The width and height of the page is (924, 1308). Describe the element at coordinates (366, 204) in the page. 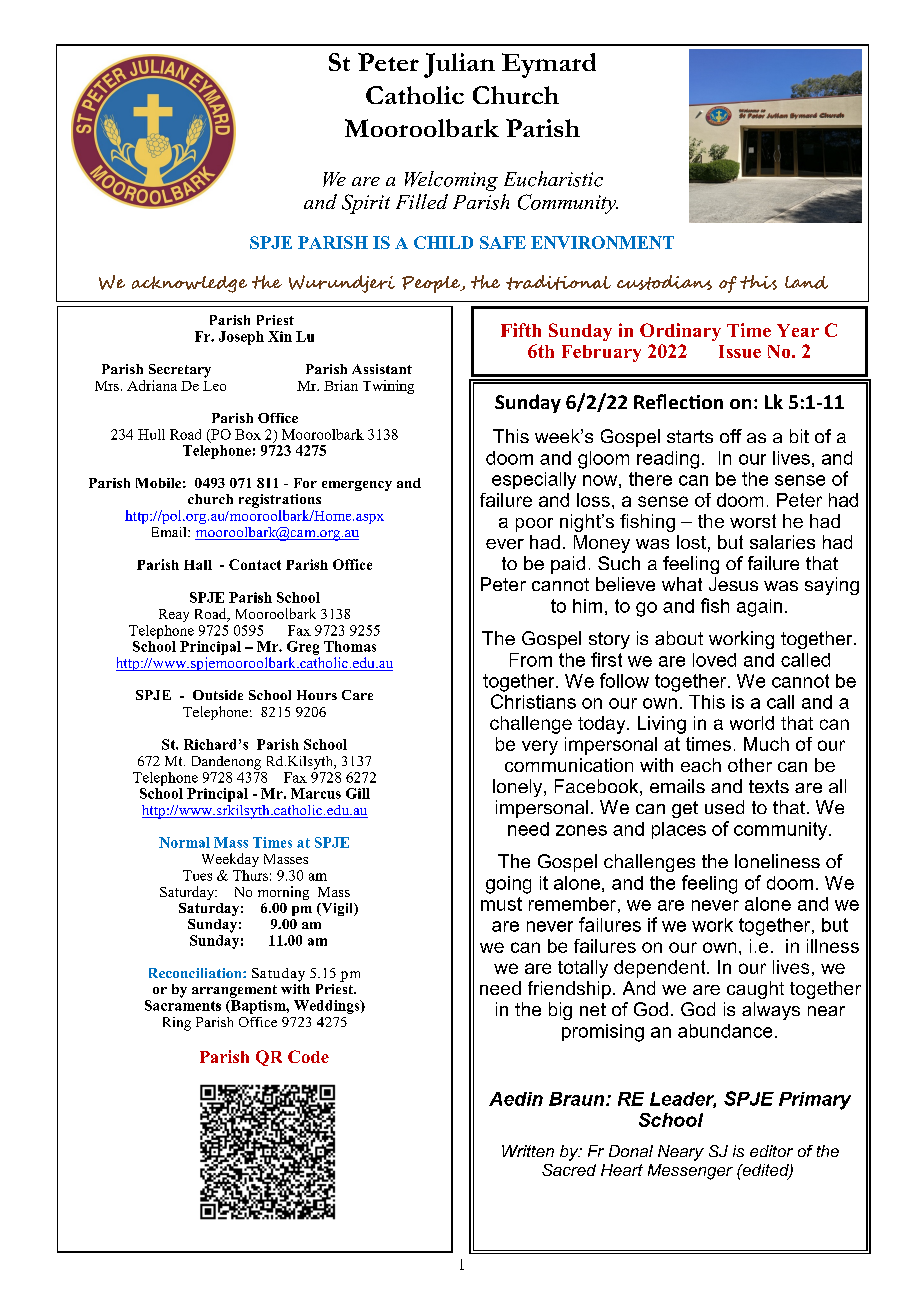

I see `Spirit` at that location.
